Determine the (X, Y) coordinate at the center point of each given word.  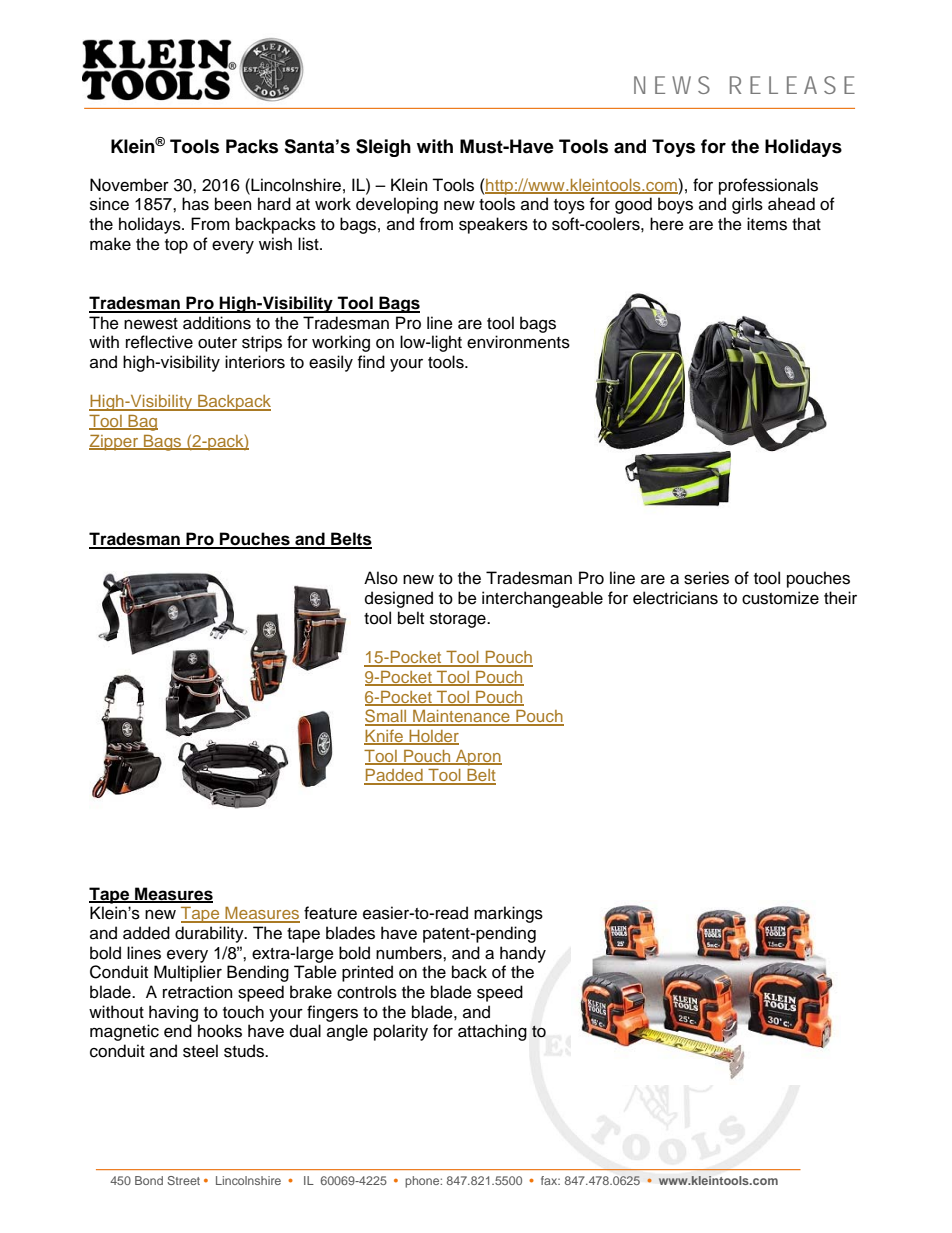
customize (780, 598)
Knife (384, 737)
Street (183, 1180)
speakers (493, 225)
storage (459, 620)
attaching (492, 1032)
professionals (768, 186)
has (195, 204)
